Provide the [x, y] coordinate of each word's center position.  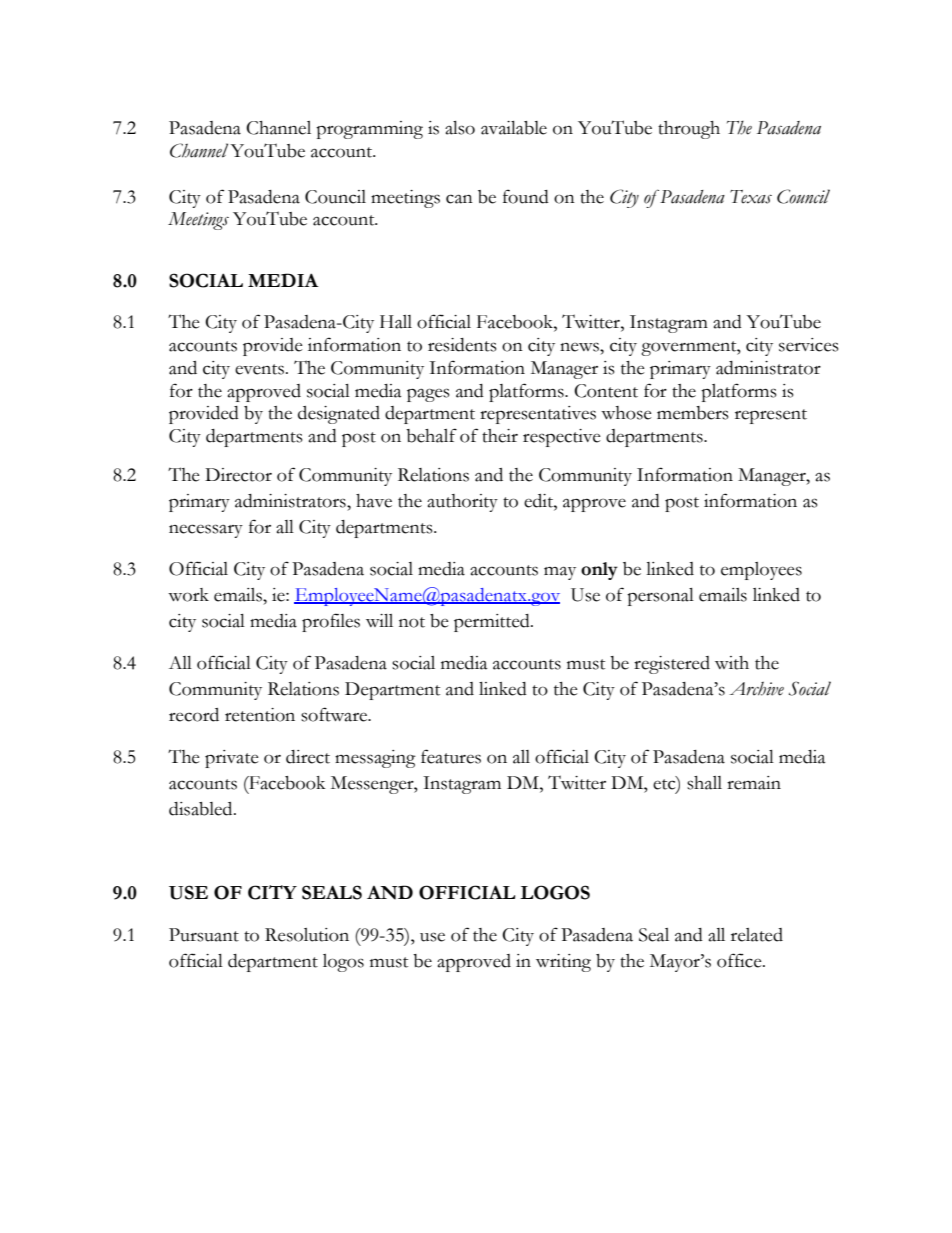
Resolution [307, 935]
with [732, 663]
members [693, 413]
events [259, 369]
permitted [493, 623]
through [689, 130]
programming [369, 130]
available [514, 128]
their [500, 436]
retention [260, 715]
